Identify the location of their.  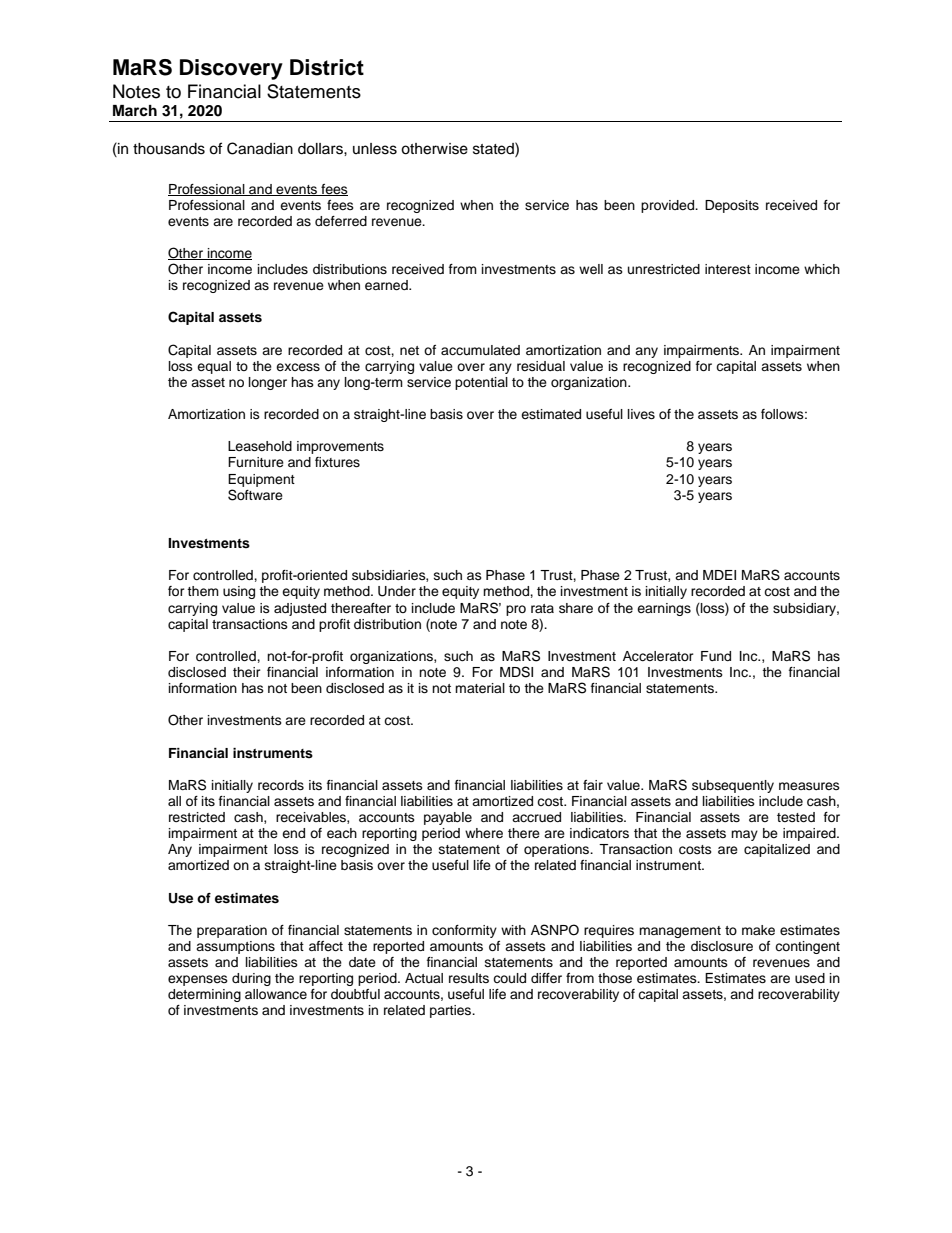
(247, 672).
